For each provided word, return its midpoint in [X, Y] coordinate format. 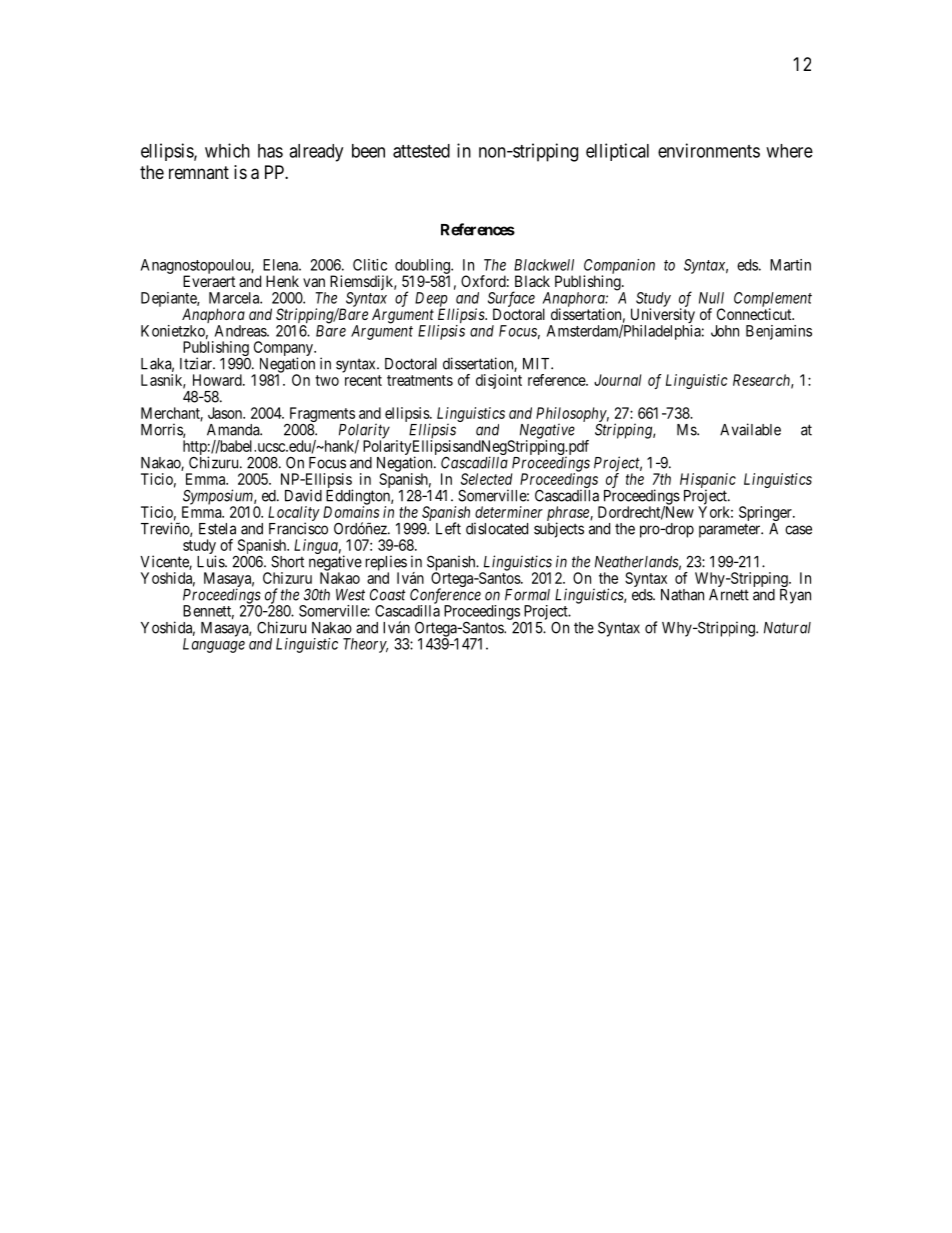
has [270, 151]
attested [421, 151]
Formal [527, 595]
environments [709, 150]
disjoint [499, 381]
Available [750, 429]
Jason [226, 413]
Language [214, 645]
